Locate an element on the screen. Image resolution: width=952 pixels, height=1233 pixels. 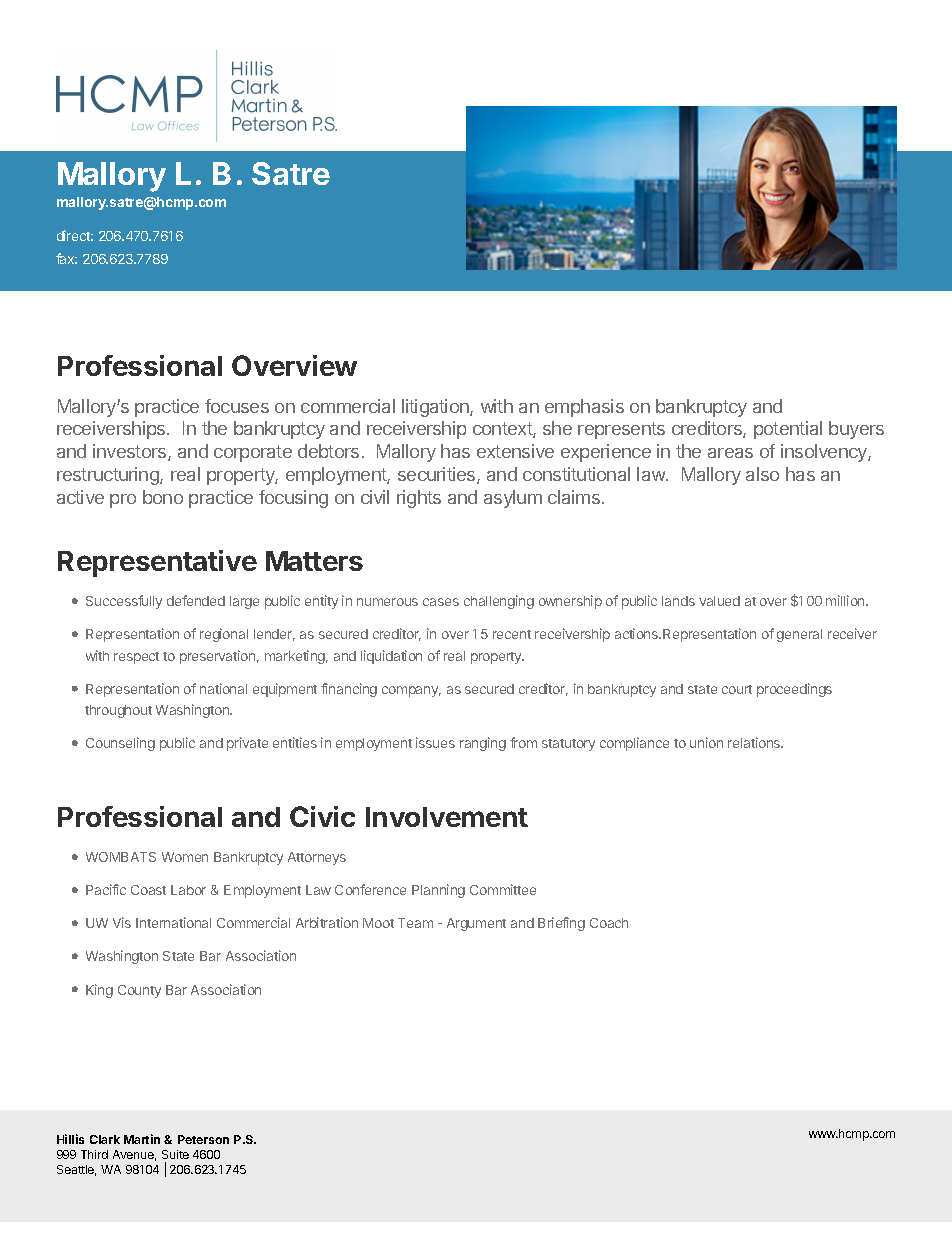
valued is located at coordinates (719, 601).
